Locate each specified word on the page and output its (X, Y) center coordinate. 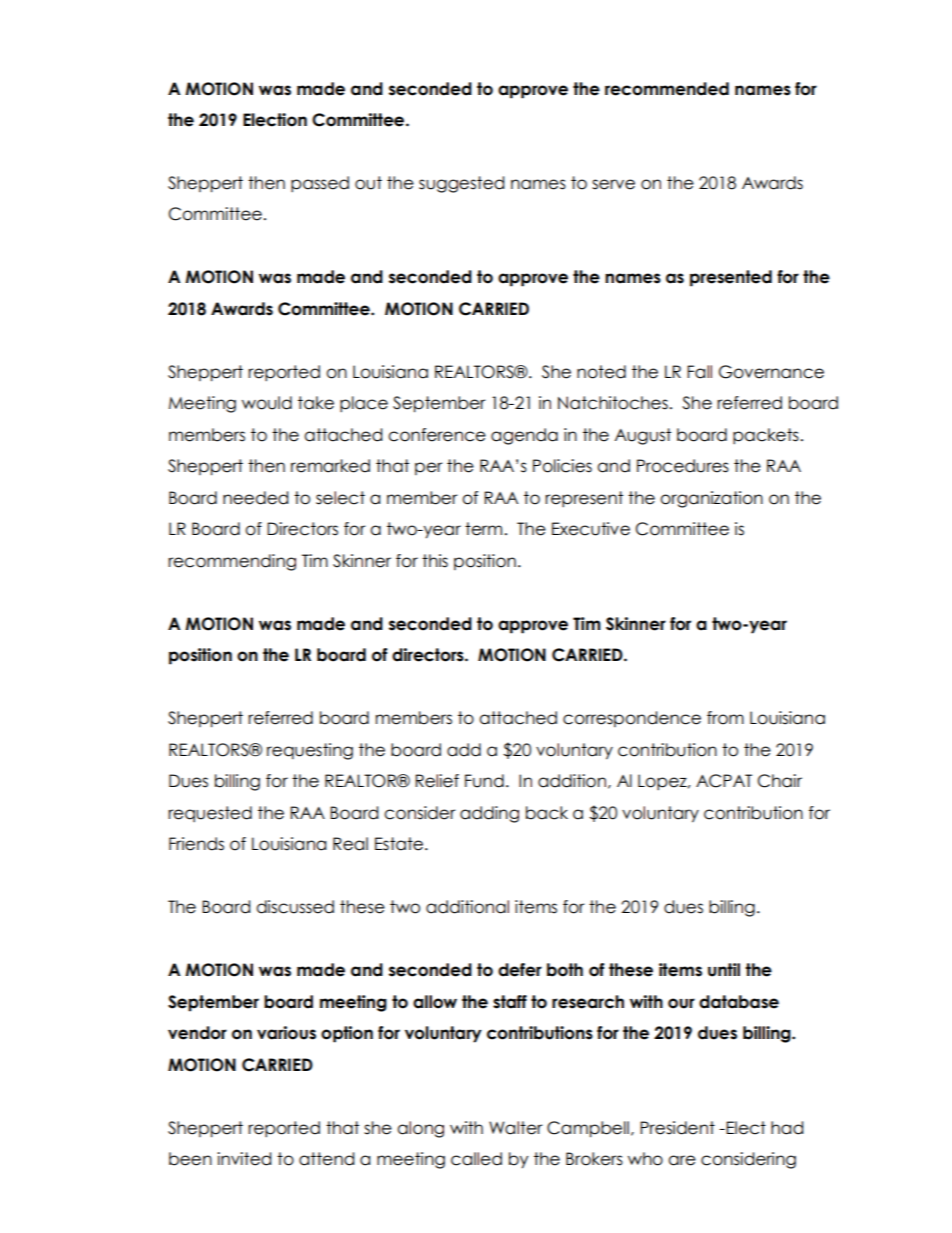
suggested (461, 184)
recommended (667, 89)
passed (320, 184)
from (725, 718)
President (677, 1128)
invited (244, 1159)
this (435, 561)
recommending (232, 562)
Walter (516, 1128)
